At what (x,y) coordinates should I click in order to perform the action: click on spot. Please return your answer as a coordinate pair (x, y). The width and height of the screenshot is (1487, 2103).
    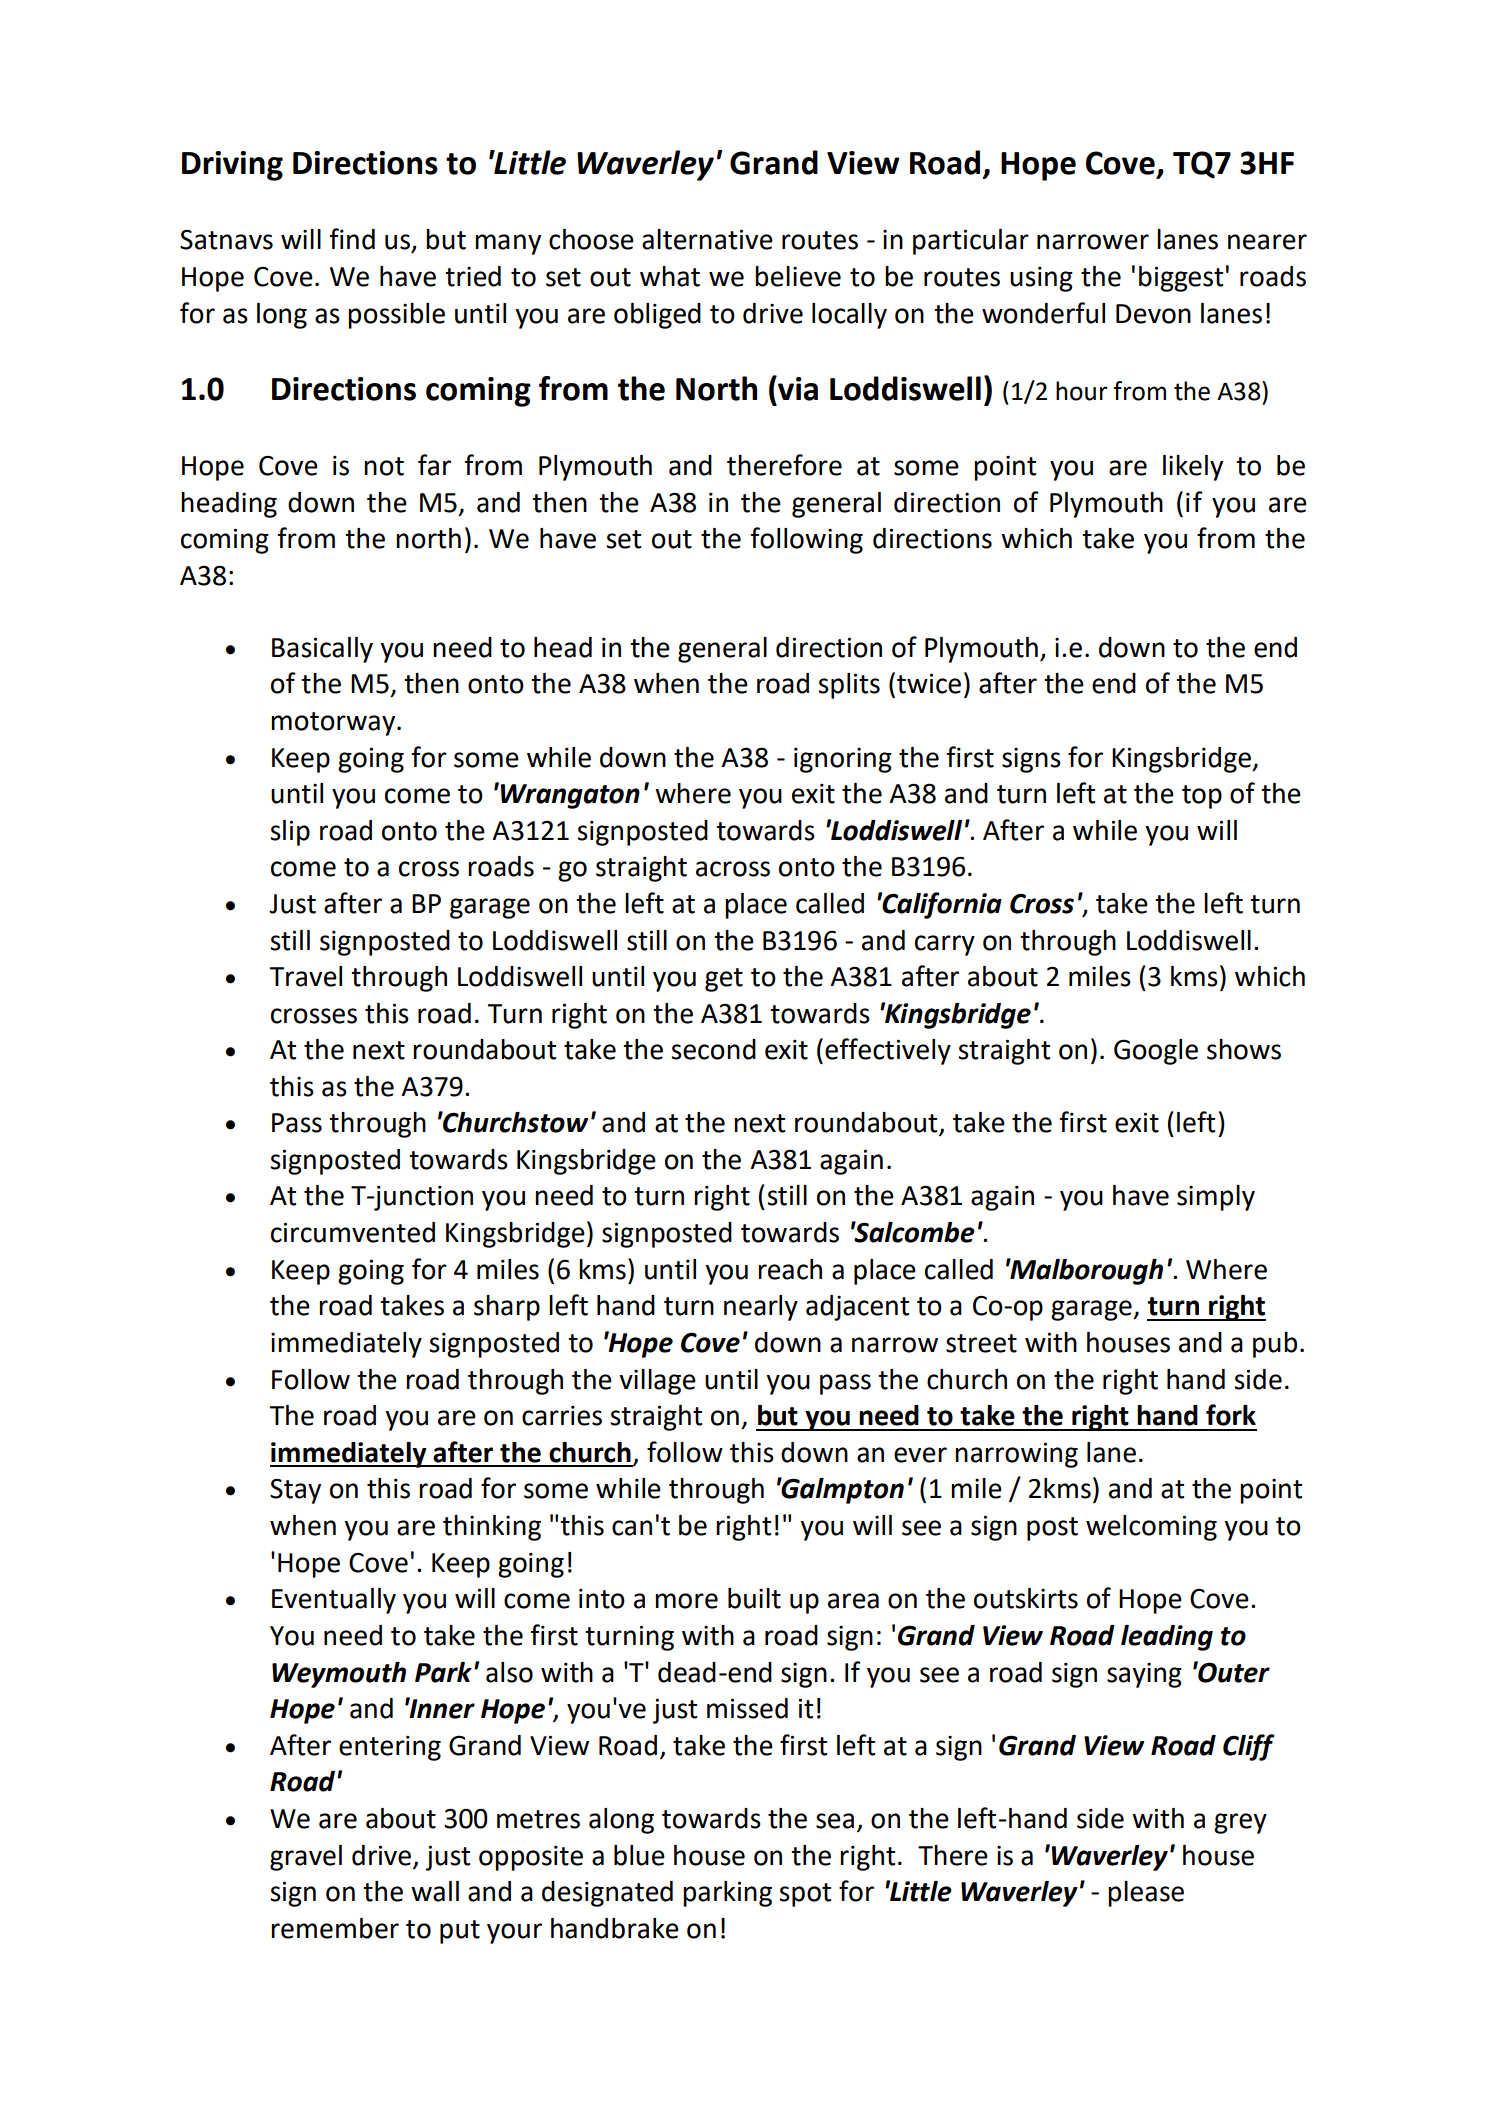
    Looking at the image, I should click on (805, 1895).
